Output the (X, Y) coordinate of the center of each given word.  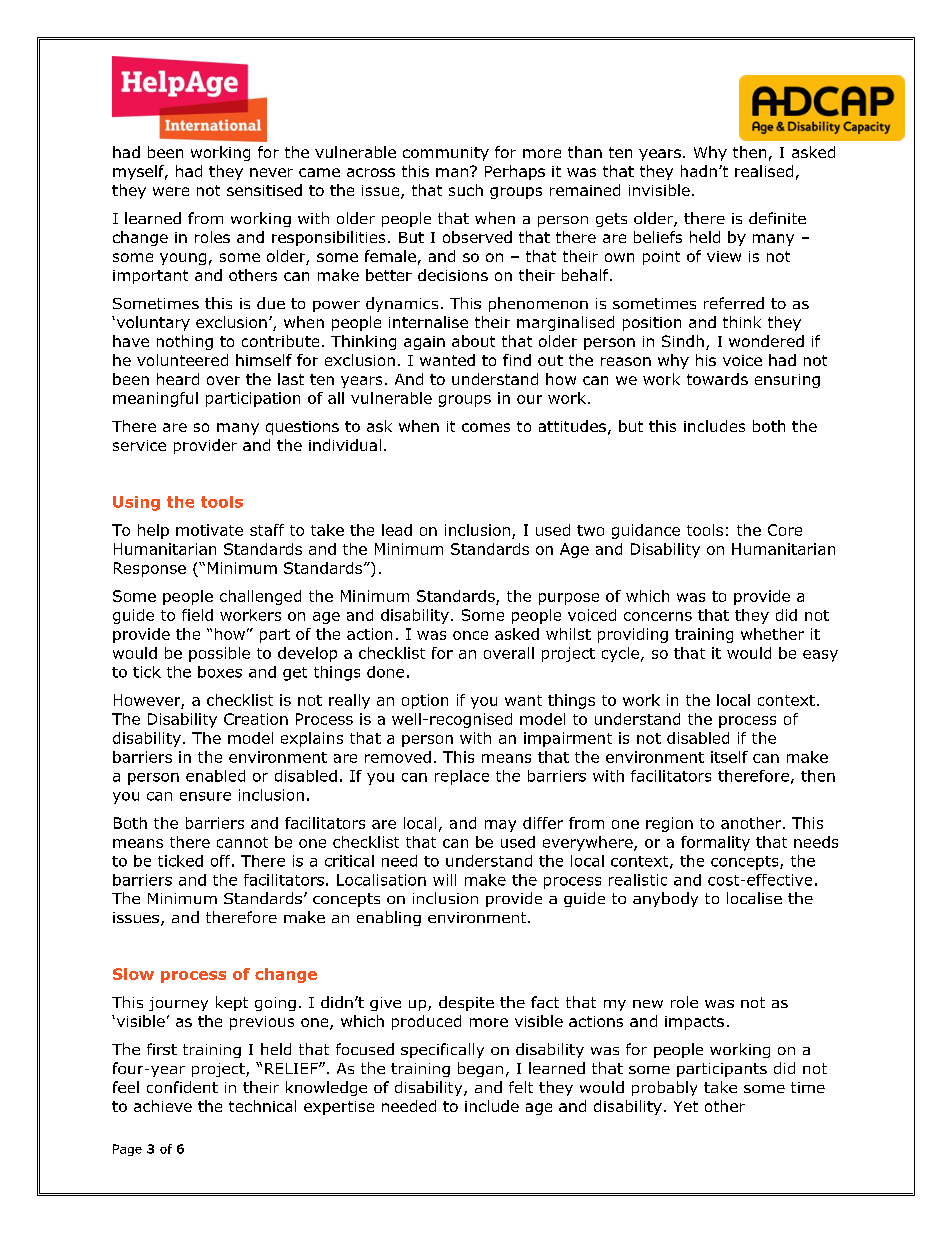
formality (715, 843)
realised (764, 171)
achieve (163, 1106)
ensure (205, 796)
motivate (209, 530)
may (500, 826)
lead (397, 530)
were (171, 191)
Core (785, 530)
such (466, 190)
